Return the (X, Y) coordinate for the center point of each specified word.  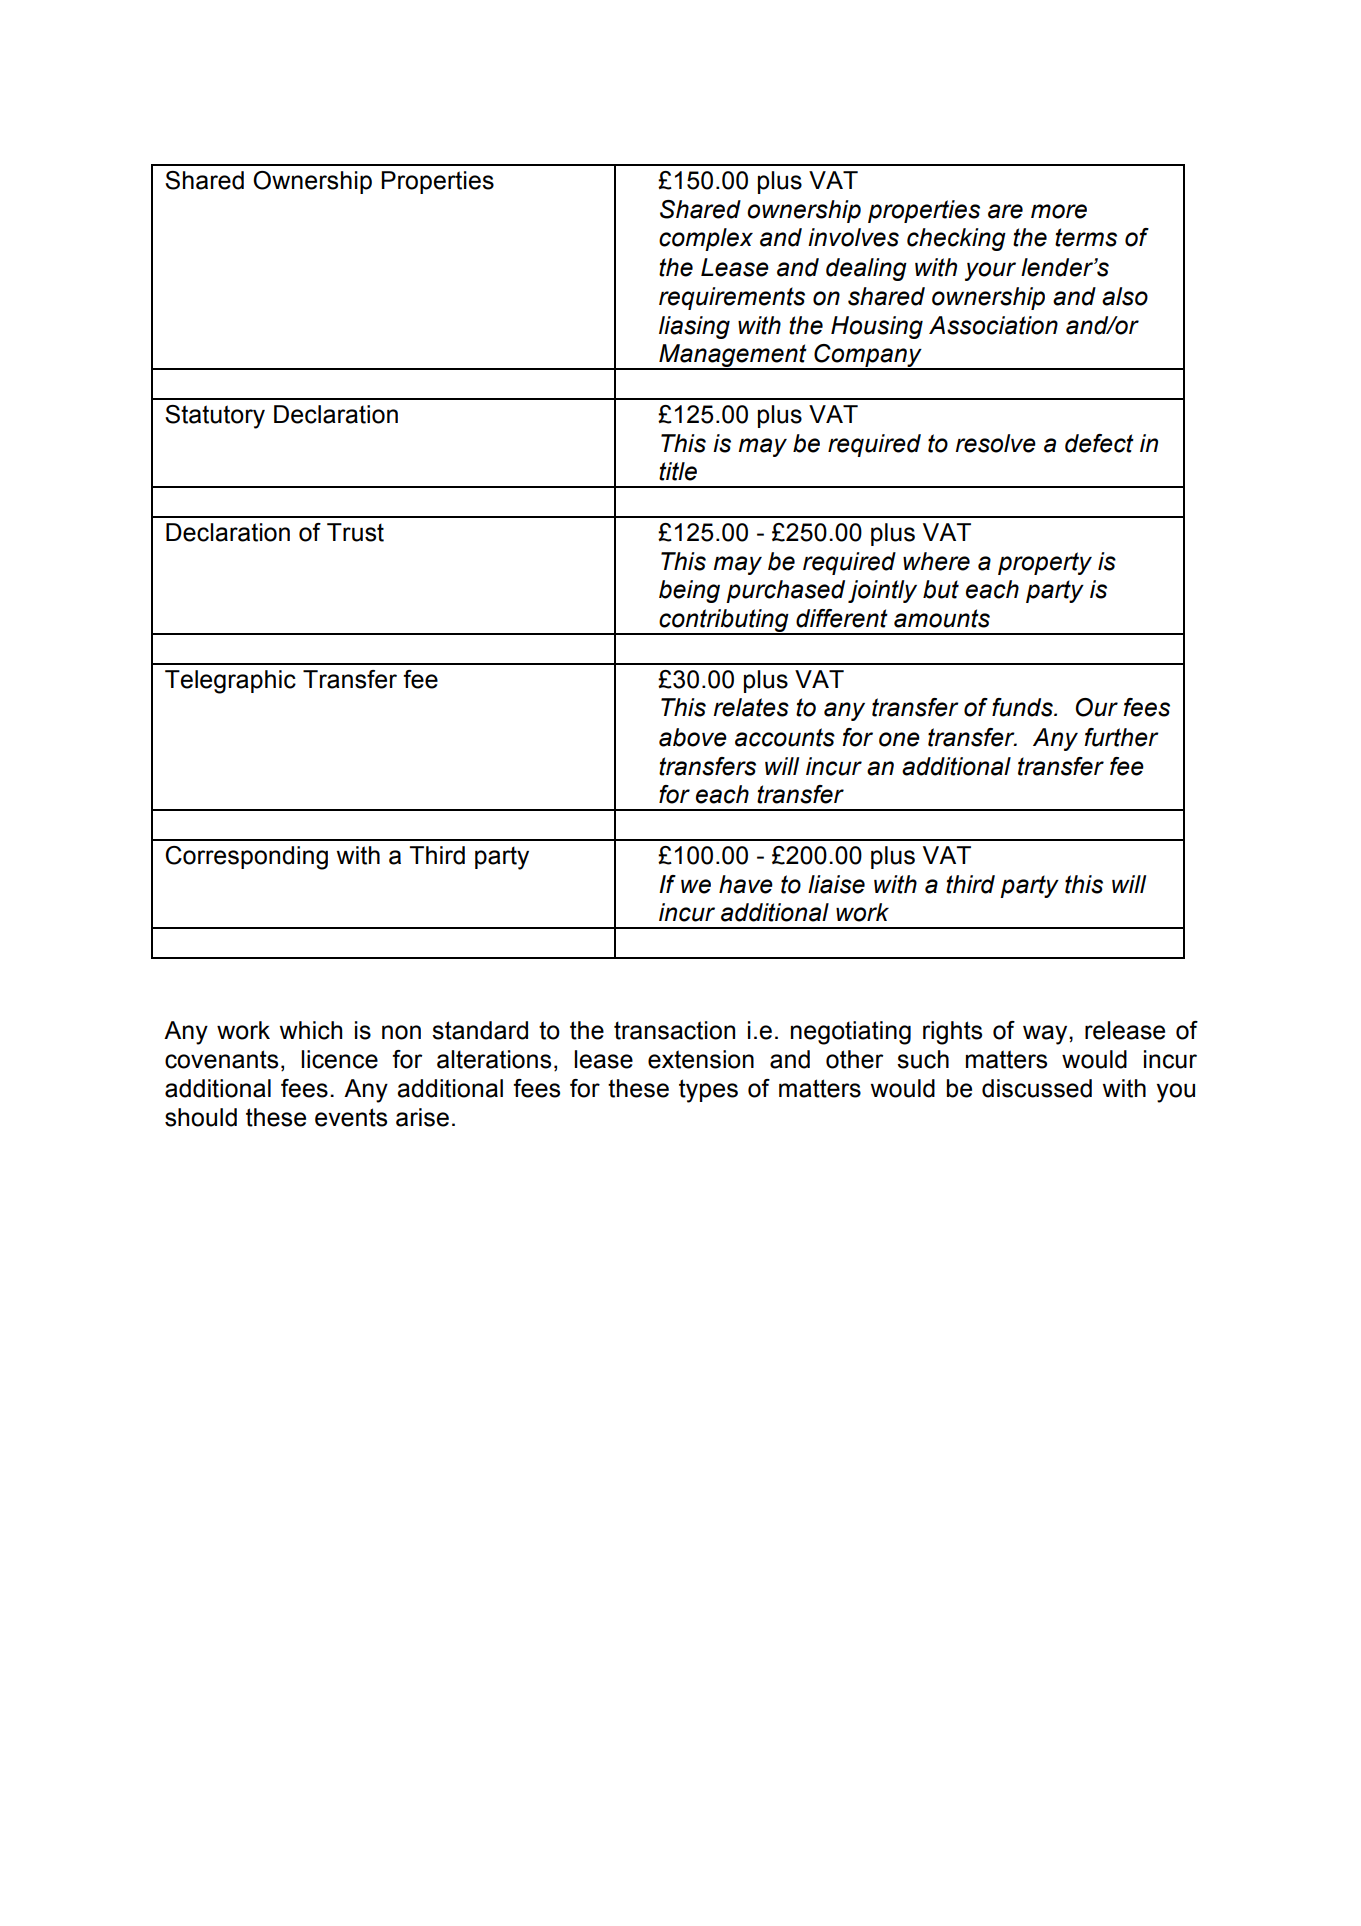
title (678, 471)
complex (706, 239)
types (708, 1091)
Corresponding (246, 858)
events (351, 1117)
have (746, 884)
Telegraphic (230, 682)
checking (956, 239)
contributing (724, 622)
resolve (995, 443)
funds (1023, 707)
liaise (836, 884)
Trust (355, 532)
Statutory (215, 417)
